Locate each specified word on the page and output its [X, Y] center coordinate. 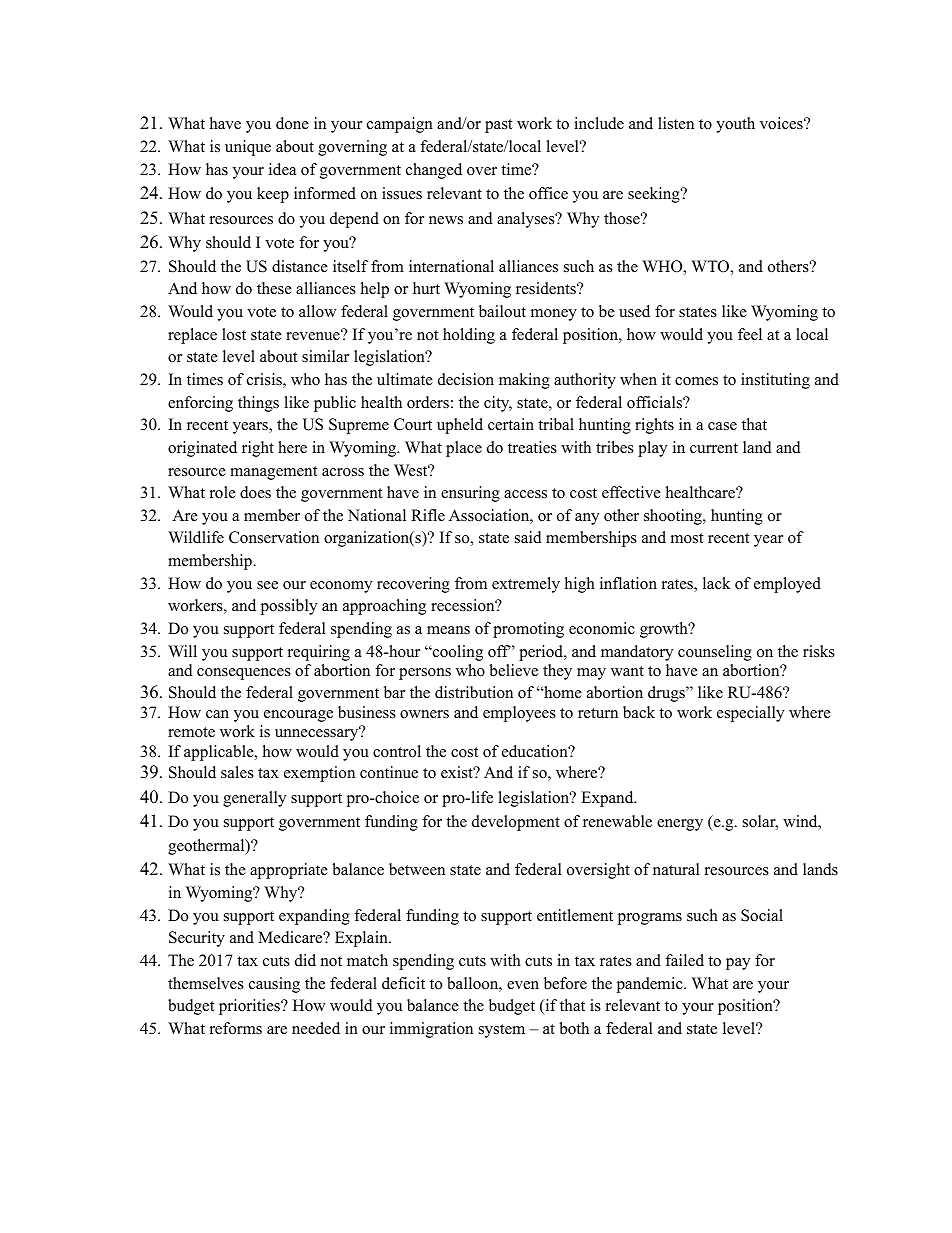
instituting [775, 381]
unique [248, 148]
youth [735, 125]
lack [717, 583]
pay [738, 964]
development [516, 823]
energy [680, 825]
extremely [526, 585]
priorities [250, 1007]
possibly [289, 607]
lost [234, 334]
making [524, 381]
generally [254, 799]
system [502, 1031]
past [498, 126]
